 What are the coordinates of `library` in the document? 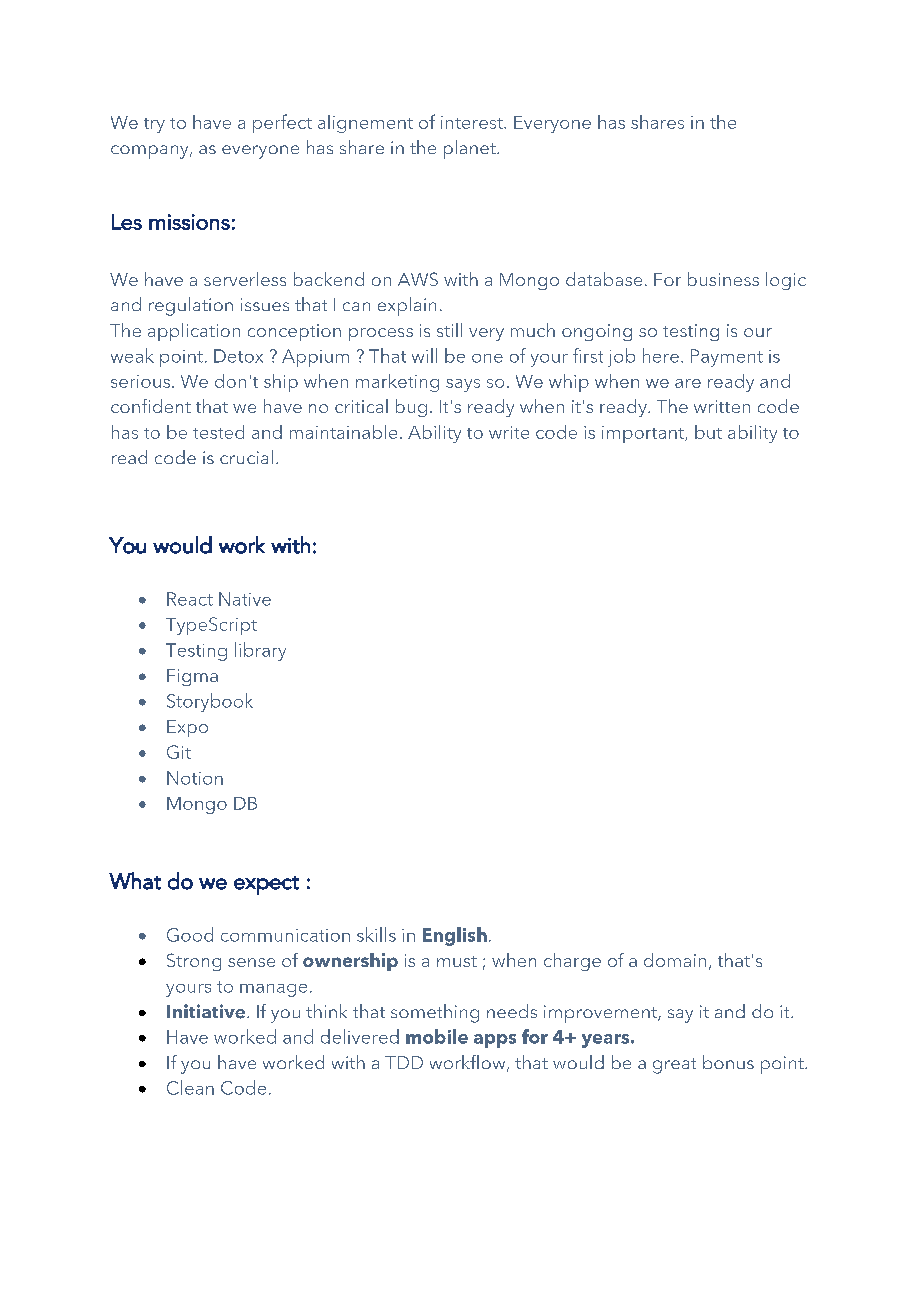 It's located at (260, 651).
